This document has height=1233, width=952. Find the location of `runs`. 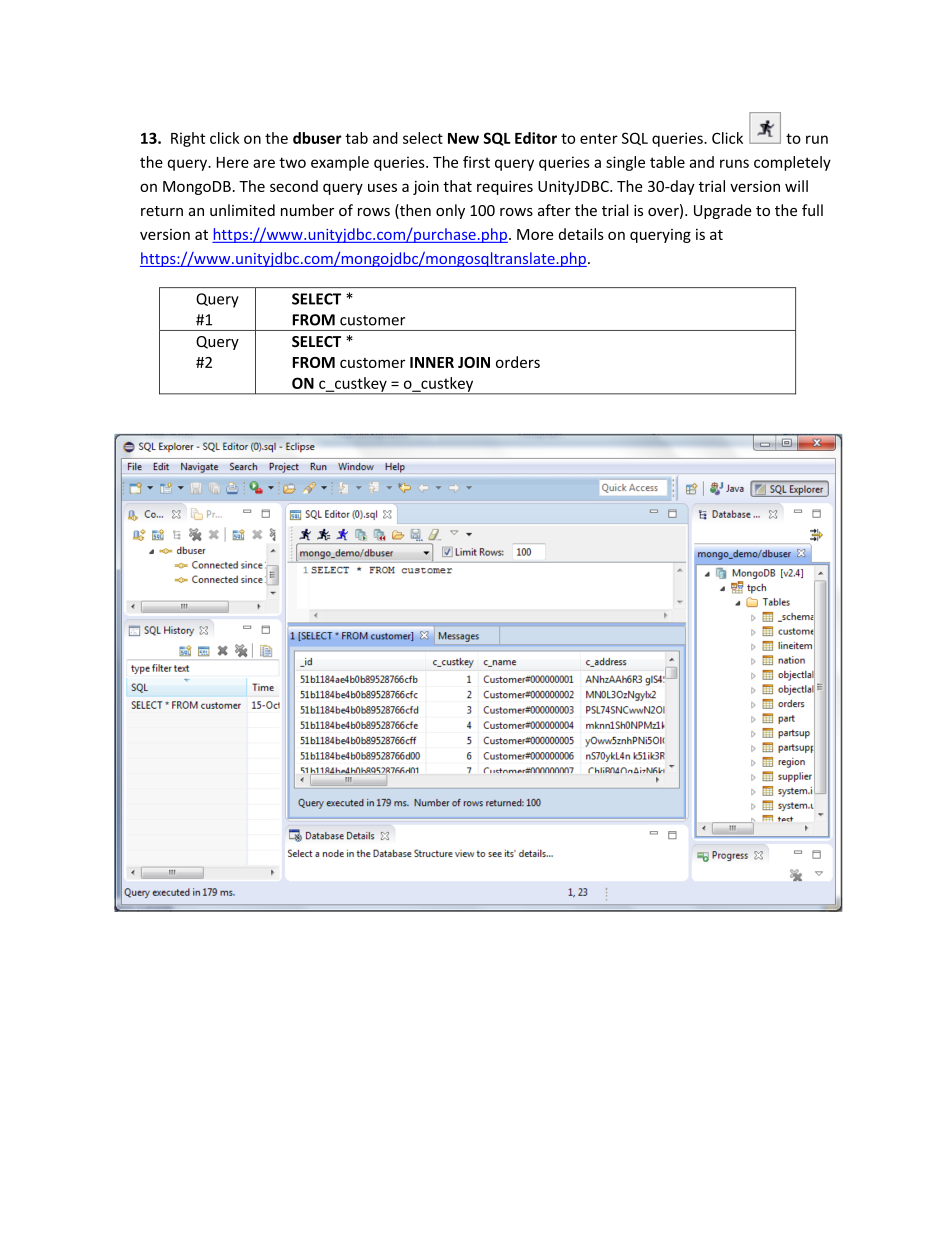

runs is located at coordinates (734, 163).
